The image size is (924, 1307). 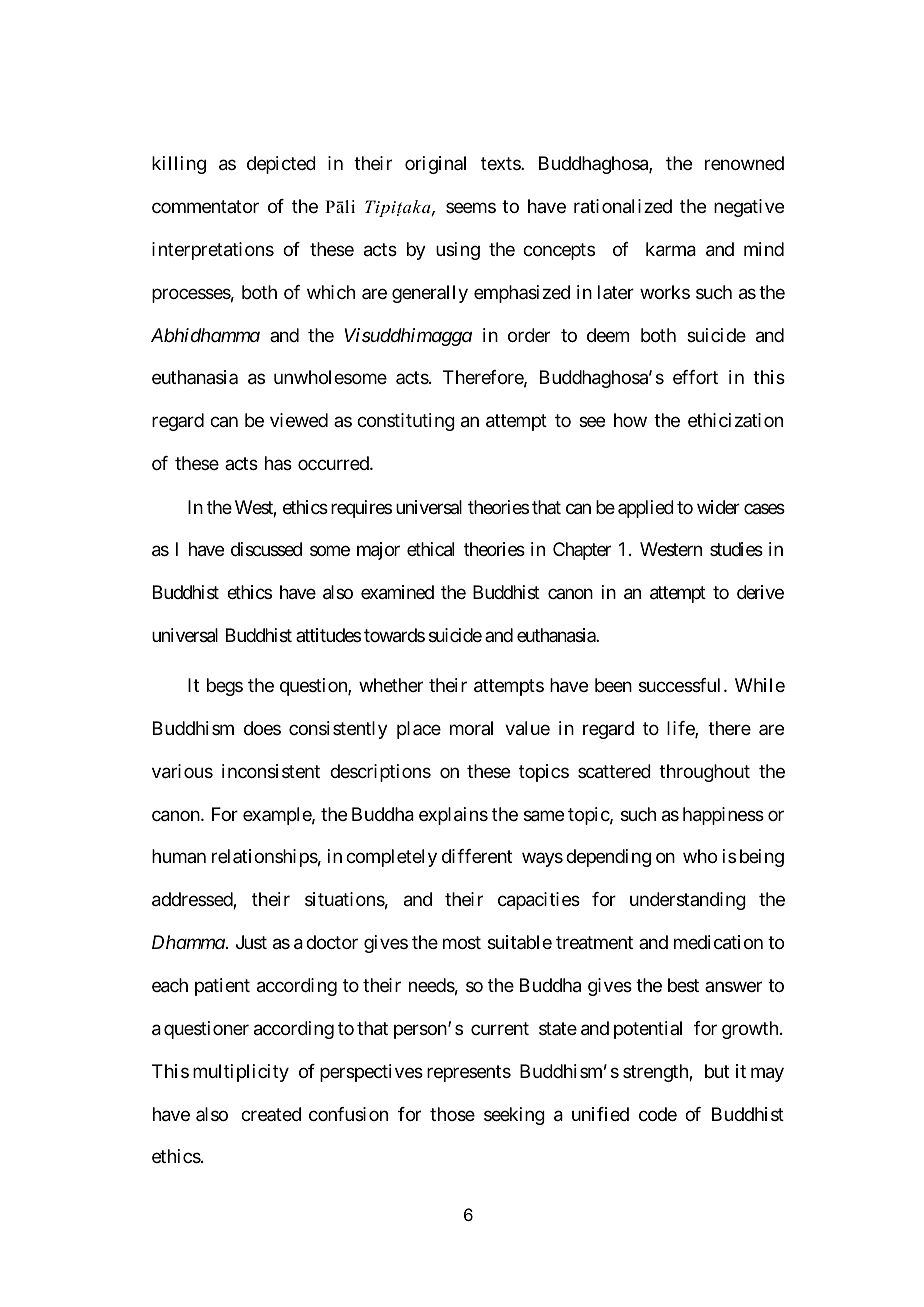 I want to click on depicted, so click(x=281, y=165).
